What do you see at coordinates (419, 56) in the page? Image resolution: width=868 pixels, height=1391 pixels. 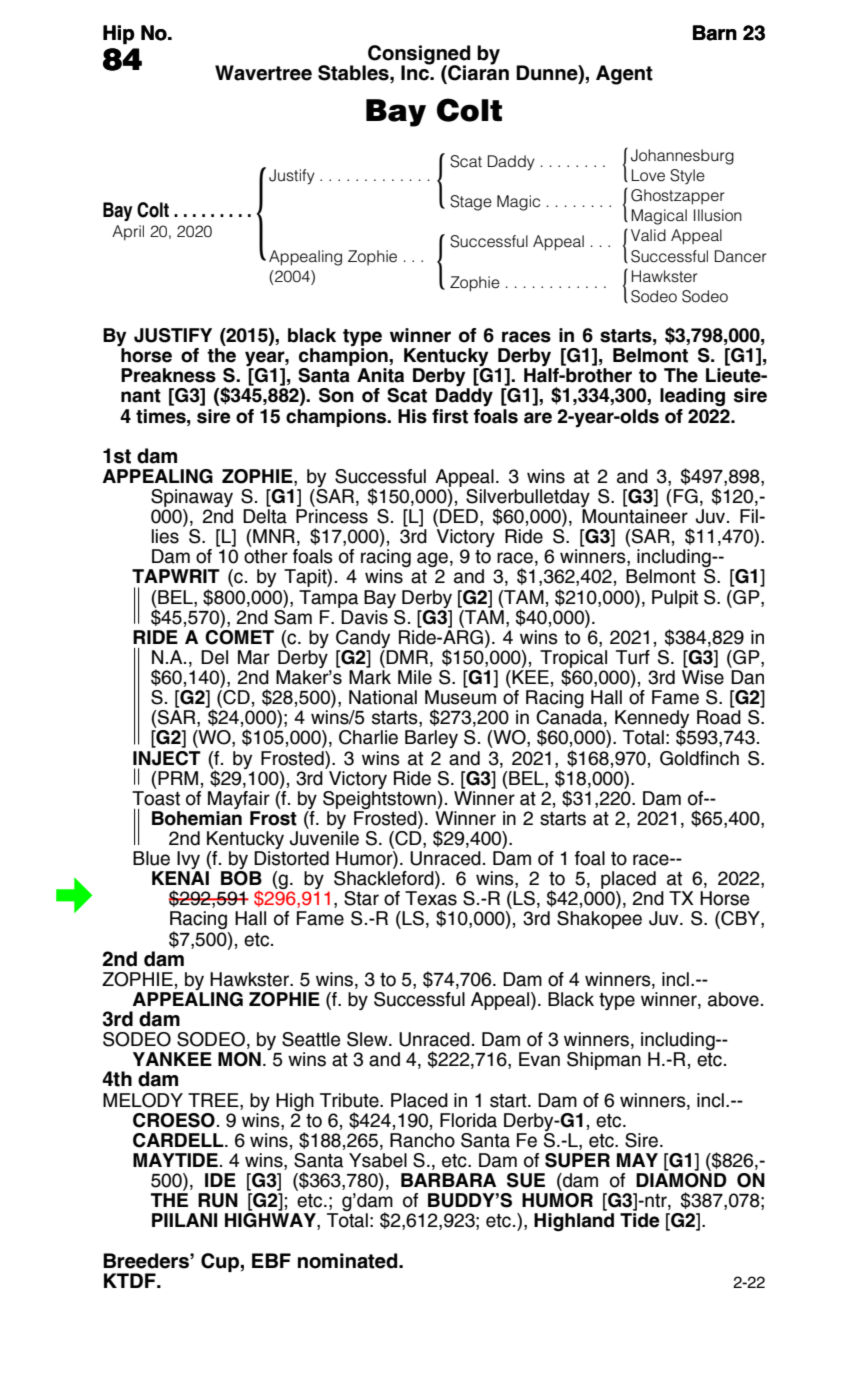 I see `Consigned` at bounding box center [419, 56].
